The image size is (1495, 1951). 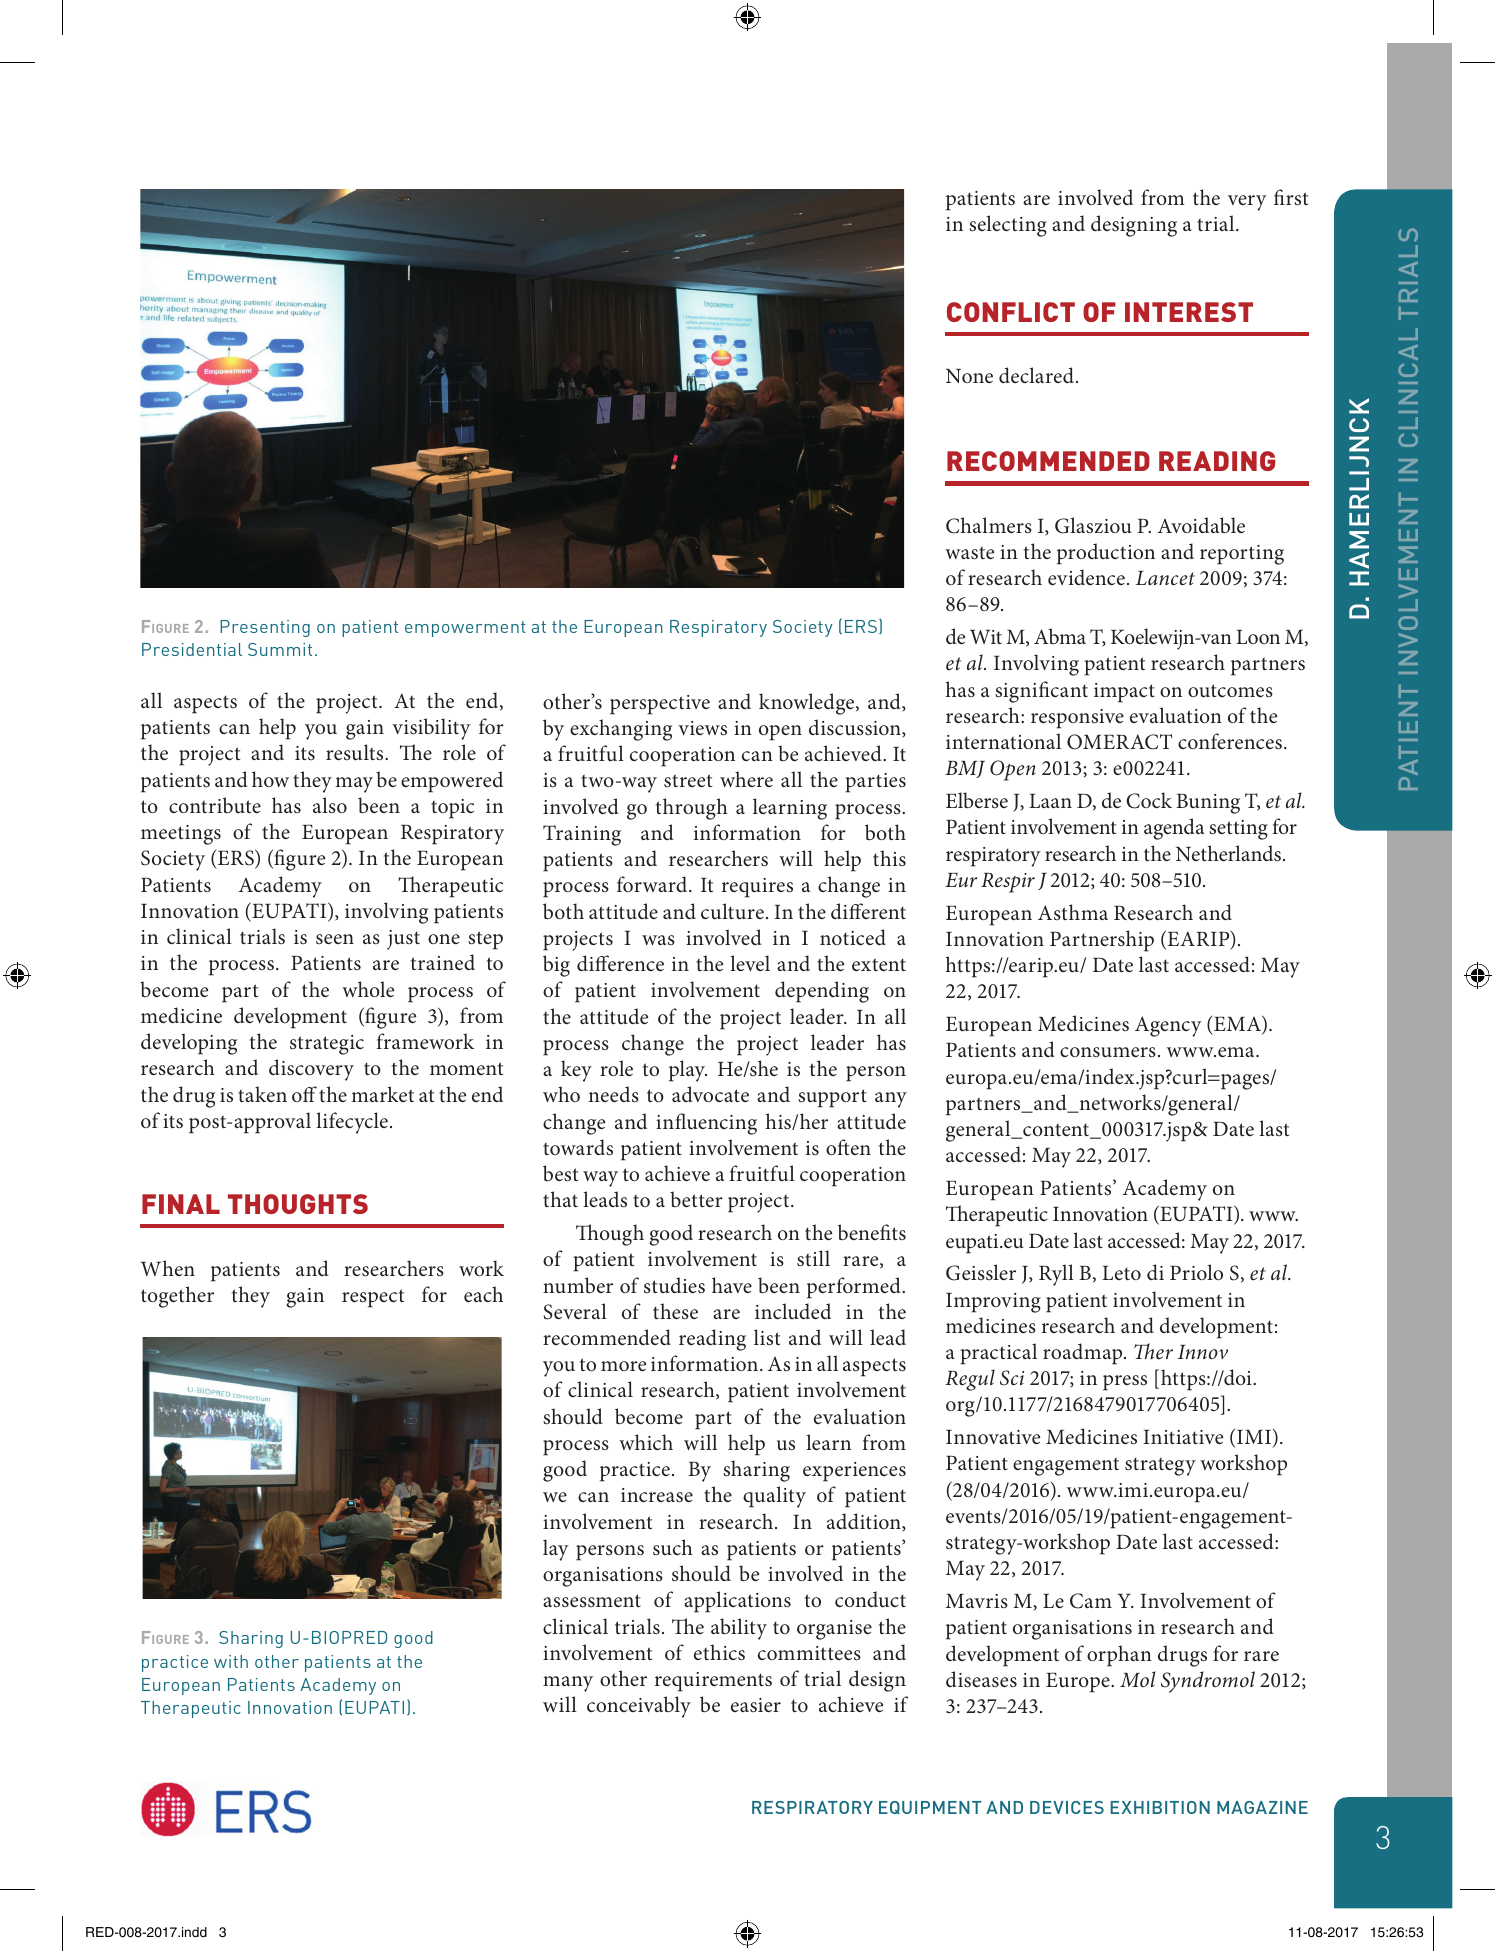 I want to click on press, so click(x=1125, y=1383).
